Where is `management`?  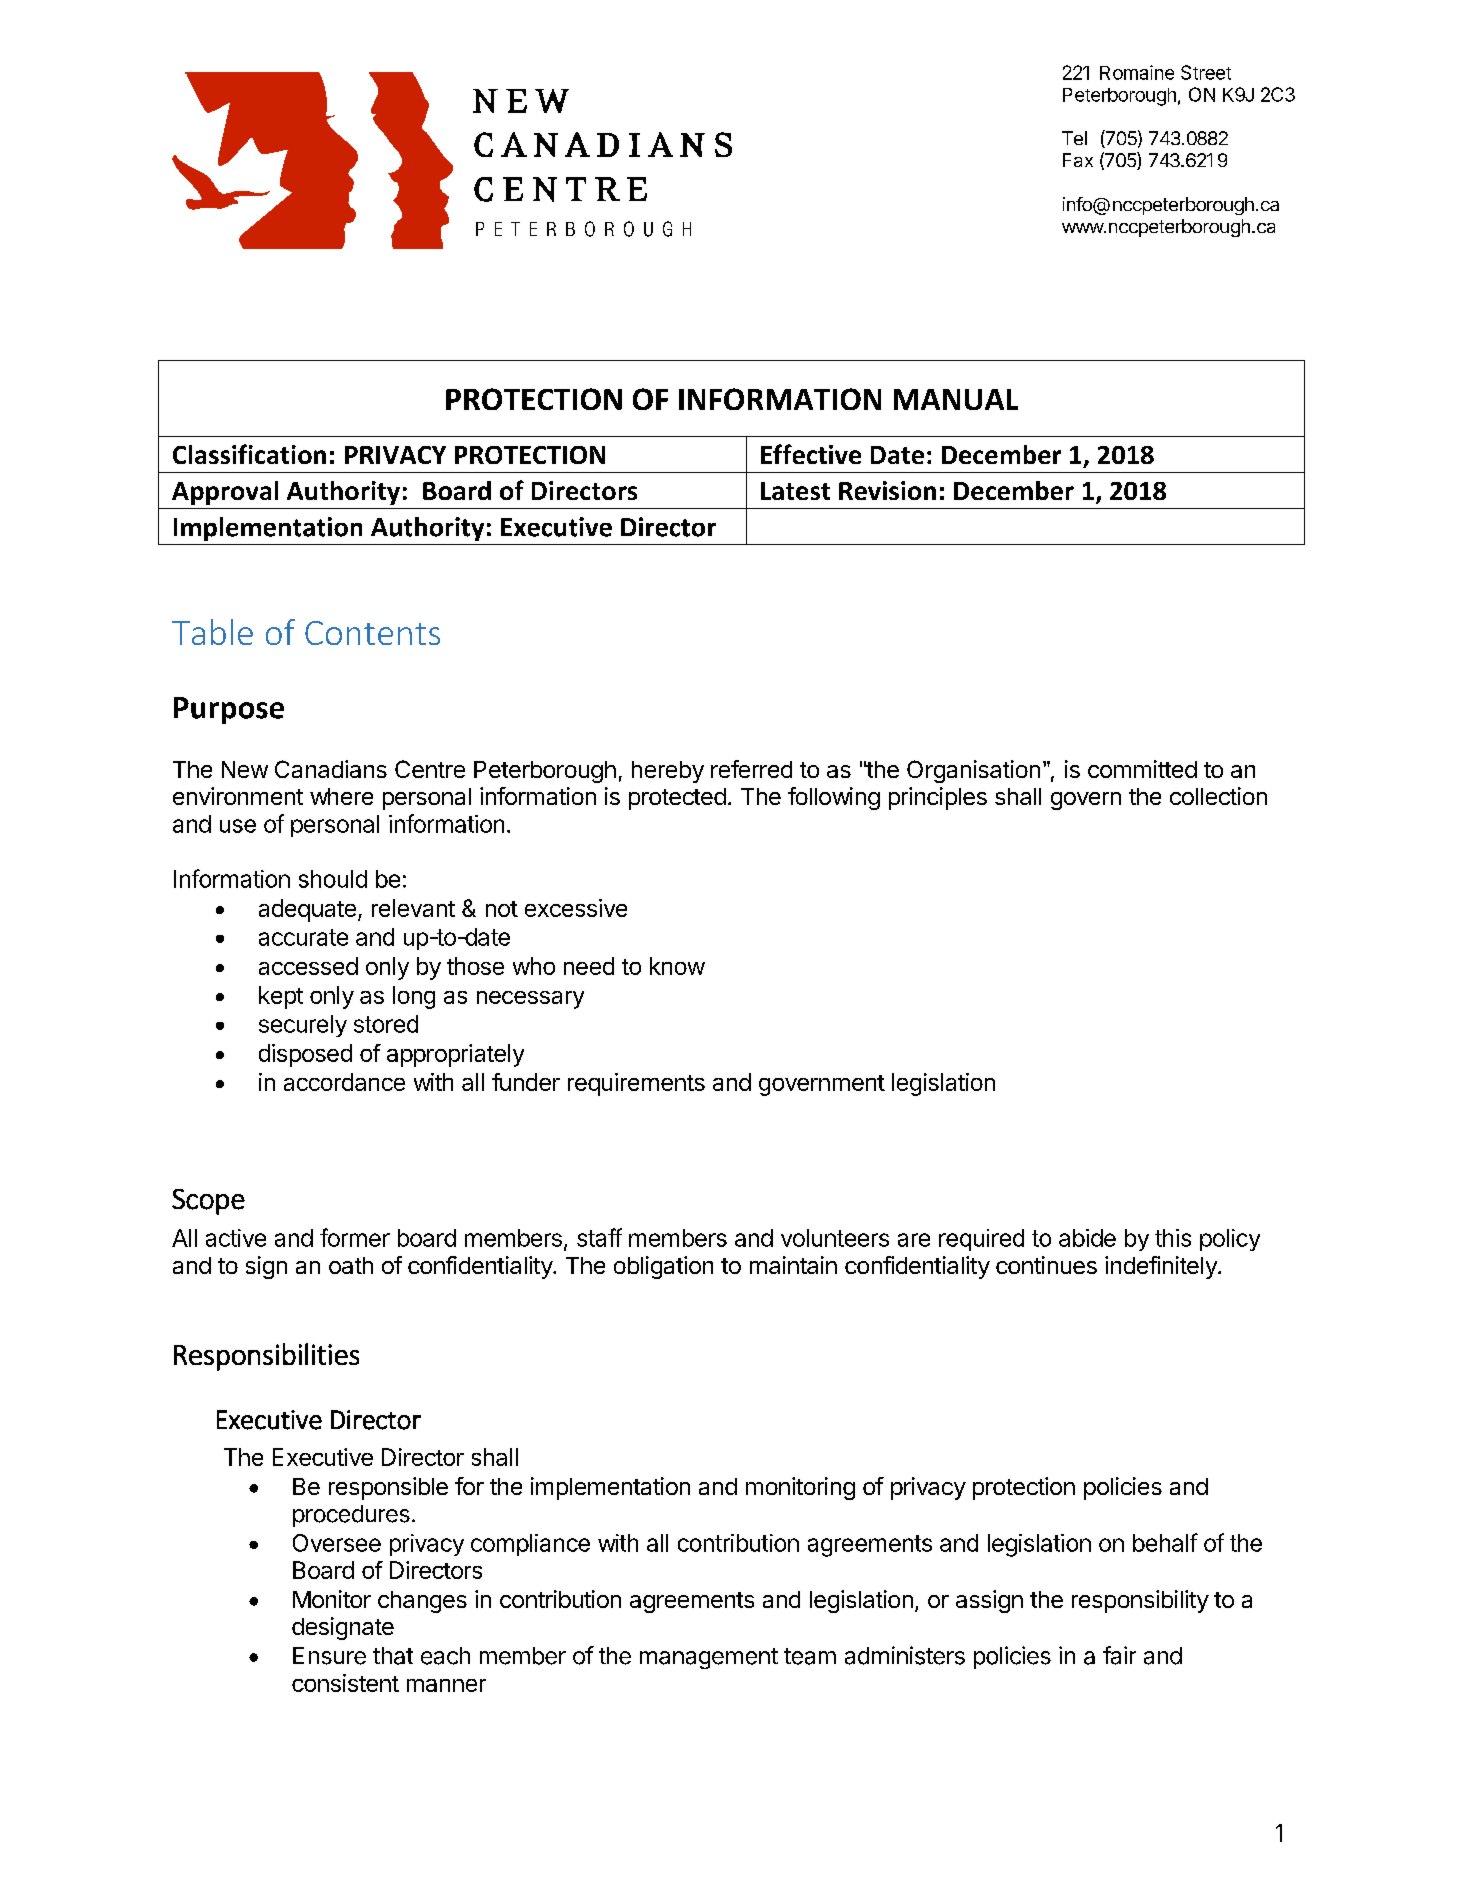 management is located at coordinates (709, 1658).
